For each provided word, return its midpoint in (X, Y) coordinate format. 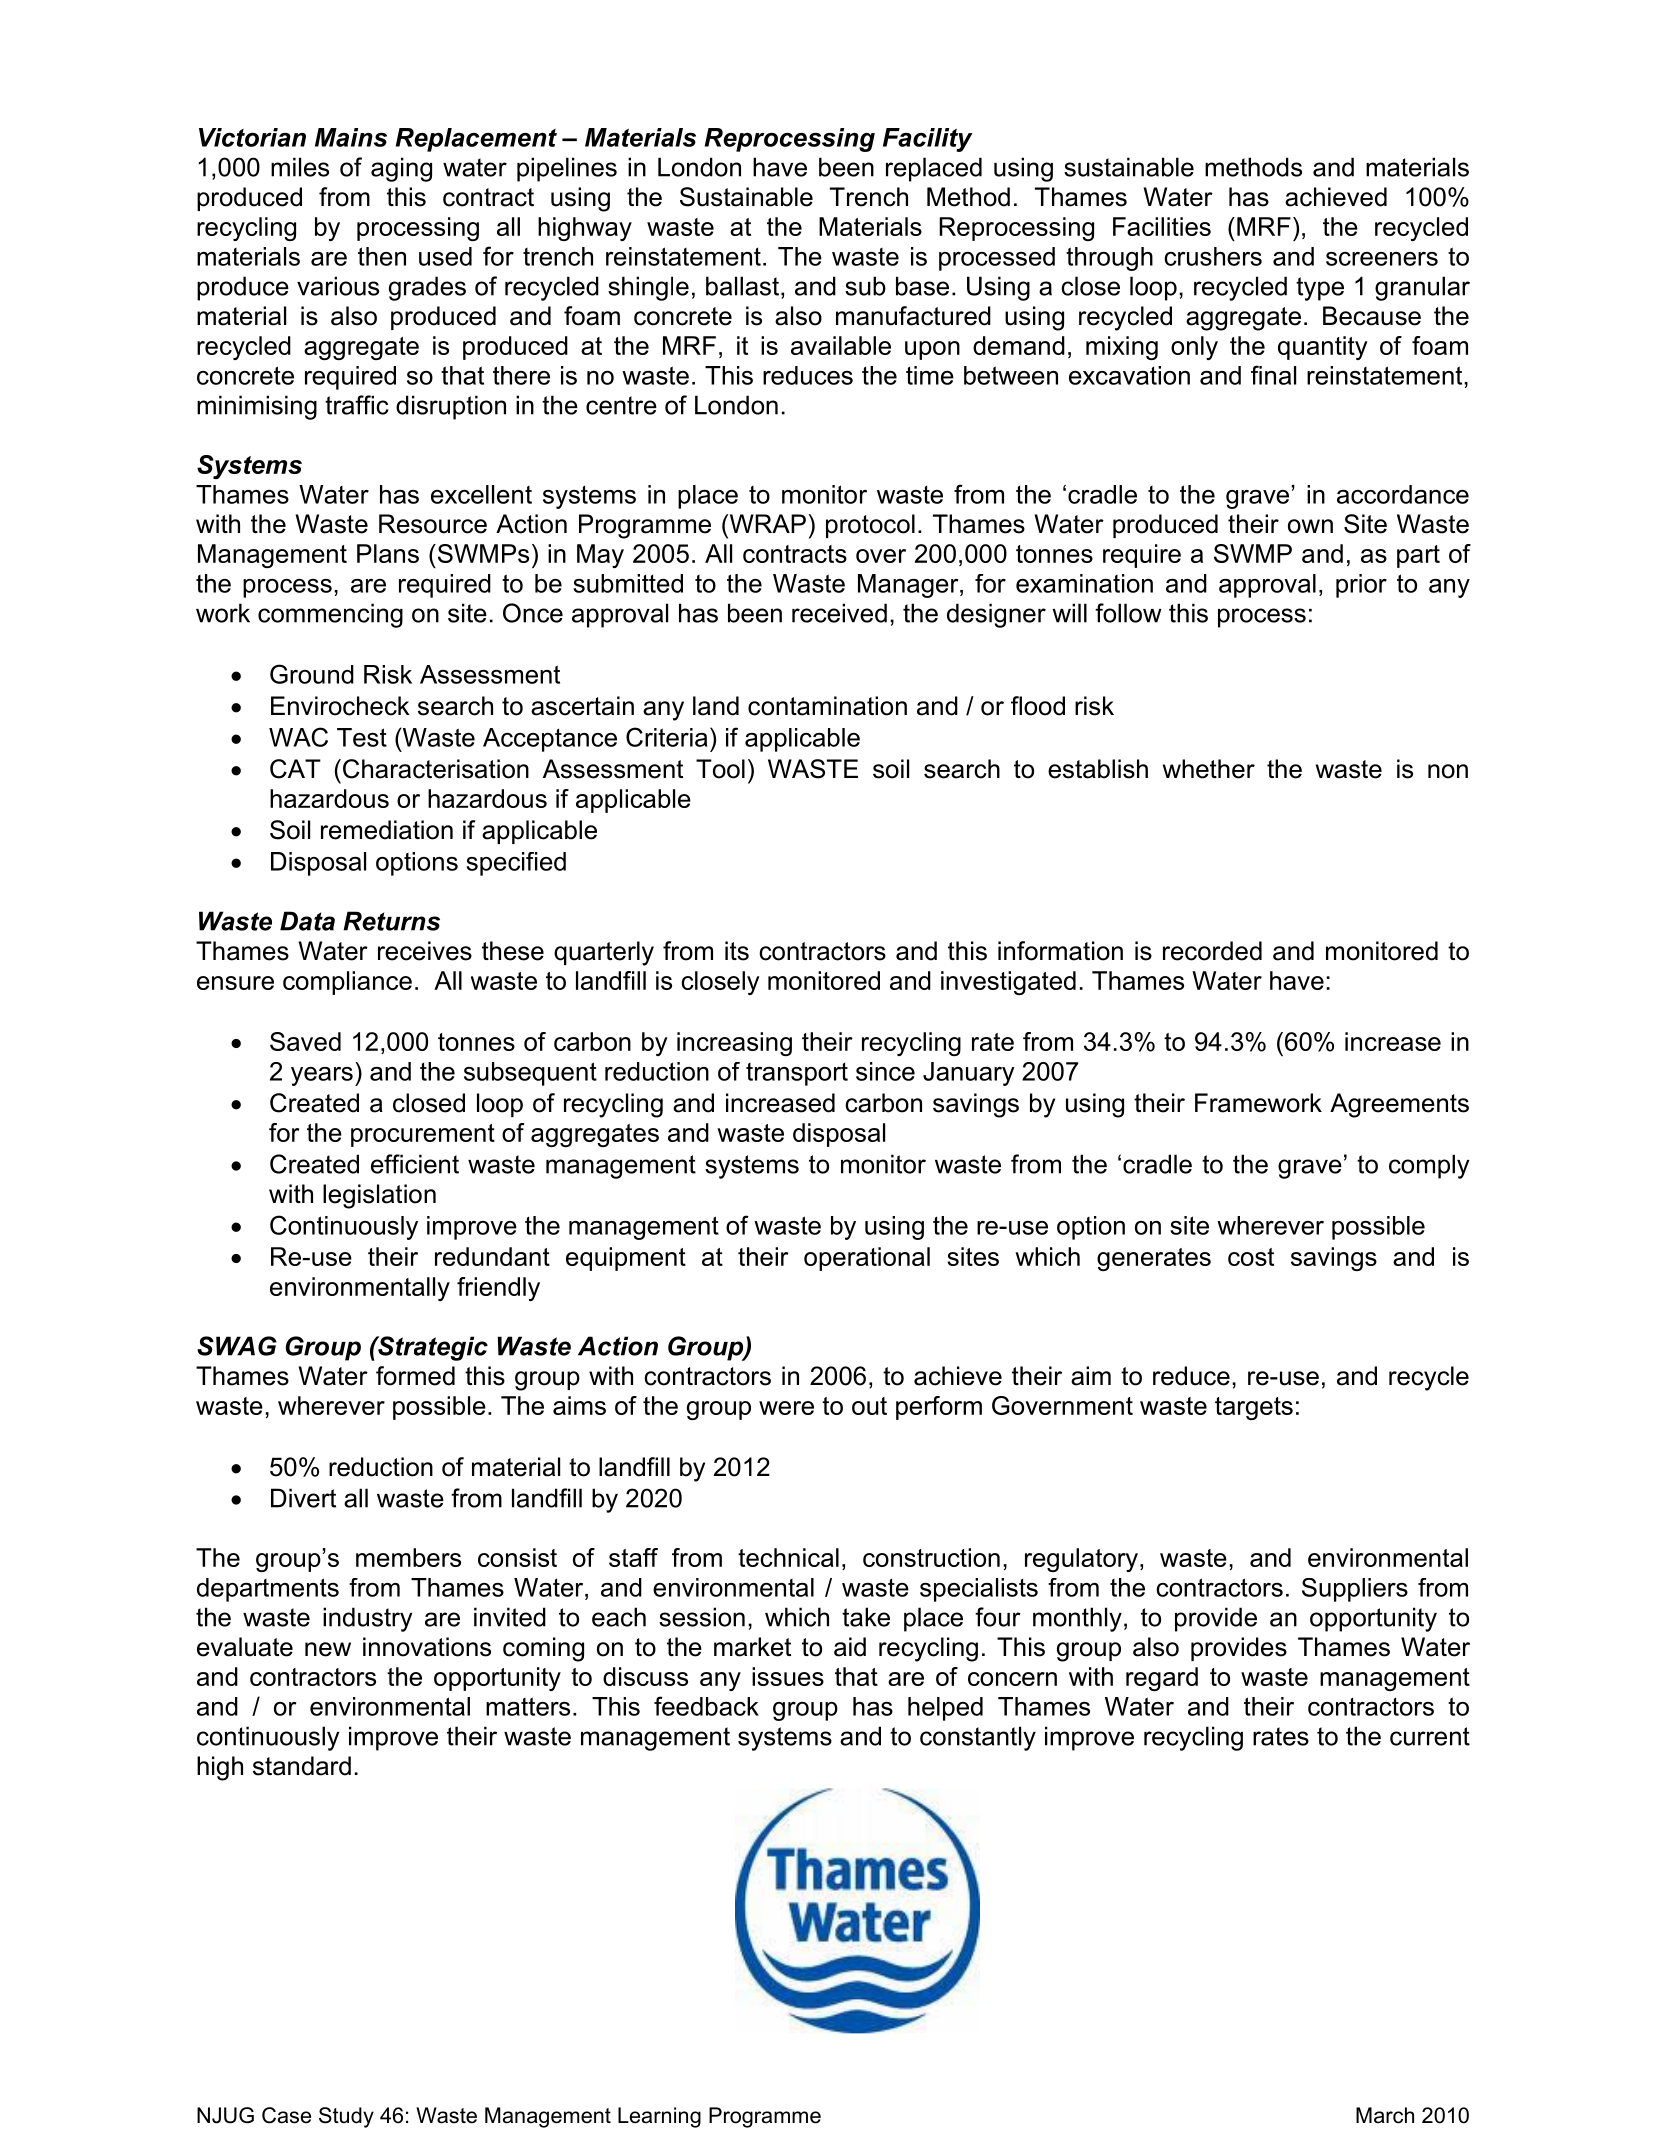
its (737, 951)
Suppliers (1355, 1590)
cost (1251, 1257)
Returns (391, 921)
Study (346, 2117)
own (1310, 526)
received (839, 613)
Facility (928, 140)
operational (867, 1259)
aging (401, 169)
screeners (1382, 259)
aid (850, 1647)
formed (415, 1376)
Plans (388, 553)
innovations (427, 1647)
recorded (1212, 951)
